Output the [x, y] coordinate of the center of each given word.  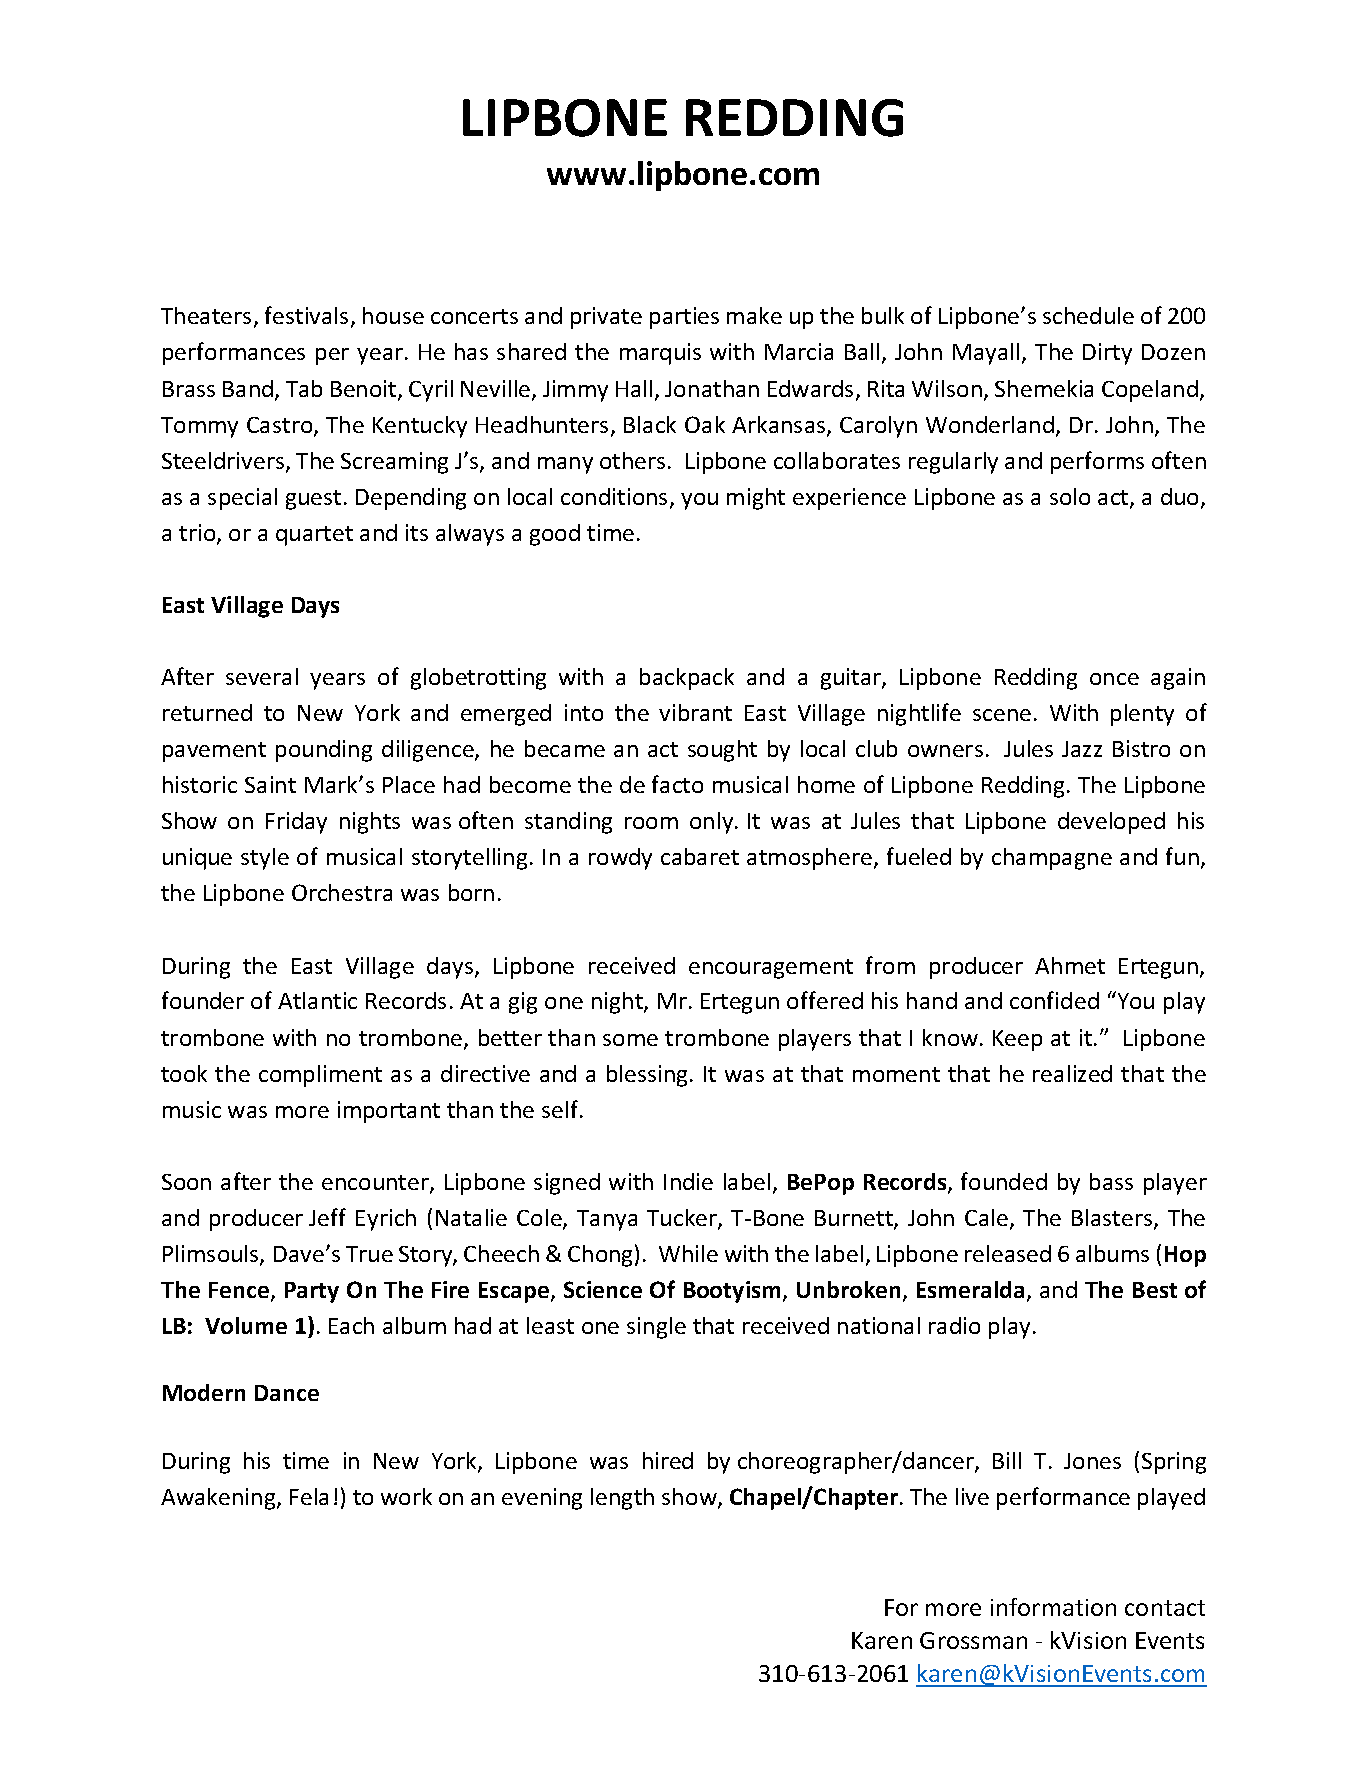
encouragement [771, 969]
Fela [309, 1496]
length [622, 1499]
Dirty [1107, 354]
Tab [304, 388]
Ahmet [1070, 965]
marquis [660, 354]
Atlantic [317, 1000]
